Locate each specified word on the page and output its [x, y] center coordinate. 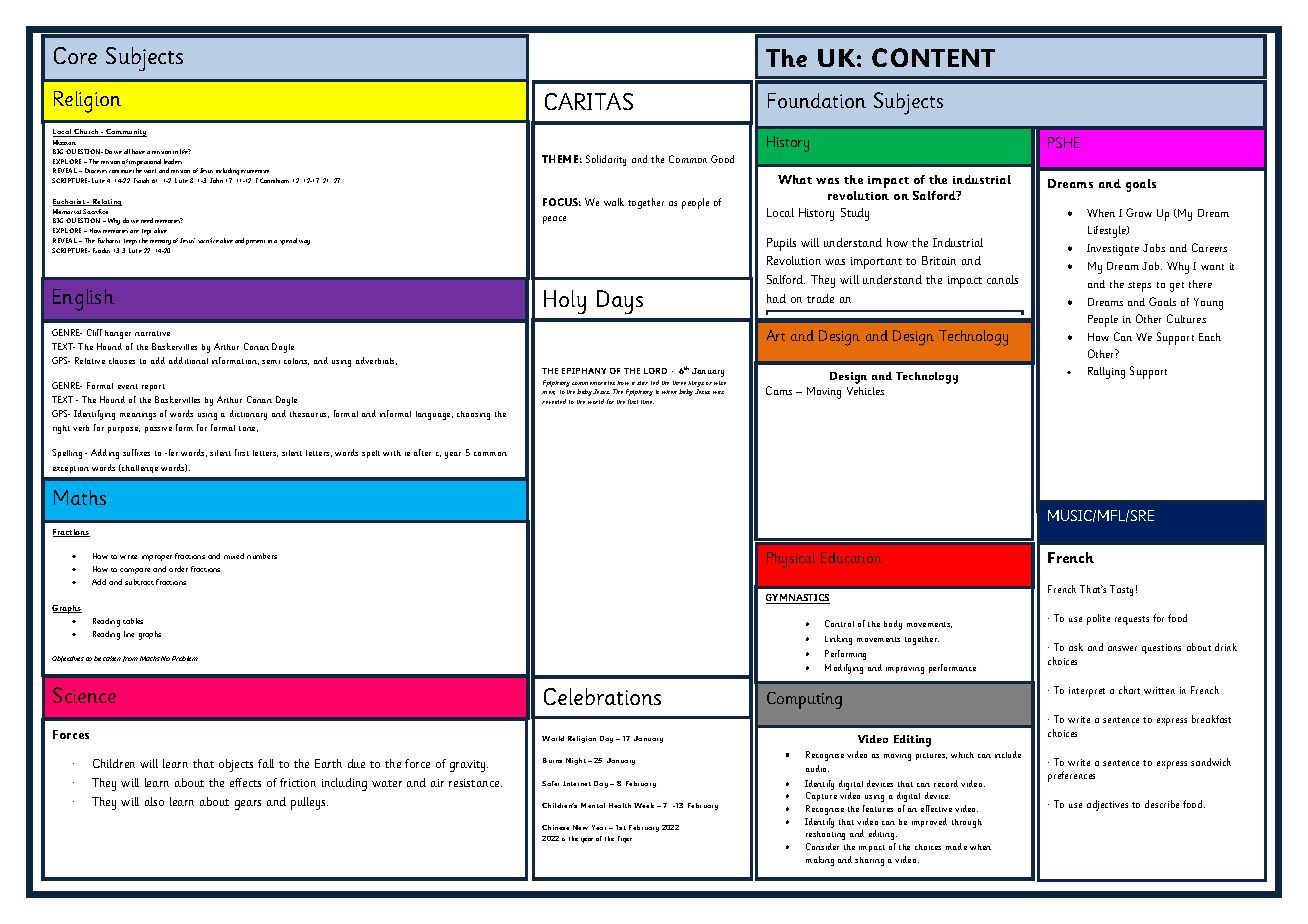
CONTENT [933, 57]
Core [75, 55]
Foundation [817, 100]
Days [620, 302]
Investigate [1113, 250]
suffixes [136, 452]
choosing [473, 415]
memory [160, 242]
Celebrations [602, 696]
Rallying [1106, 373]
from [130, 659]
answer [1122, 648]
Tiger [625, 839]
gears [248, 805]
